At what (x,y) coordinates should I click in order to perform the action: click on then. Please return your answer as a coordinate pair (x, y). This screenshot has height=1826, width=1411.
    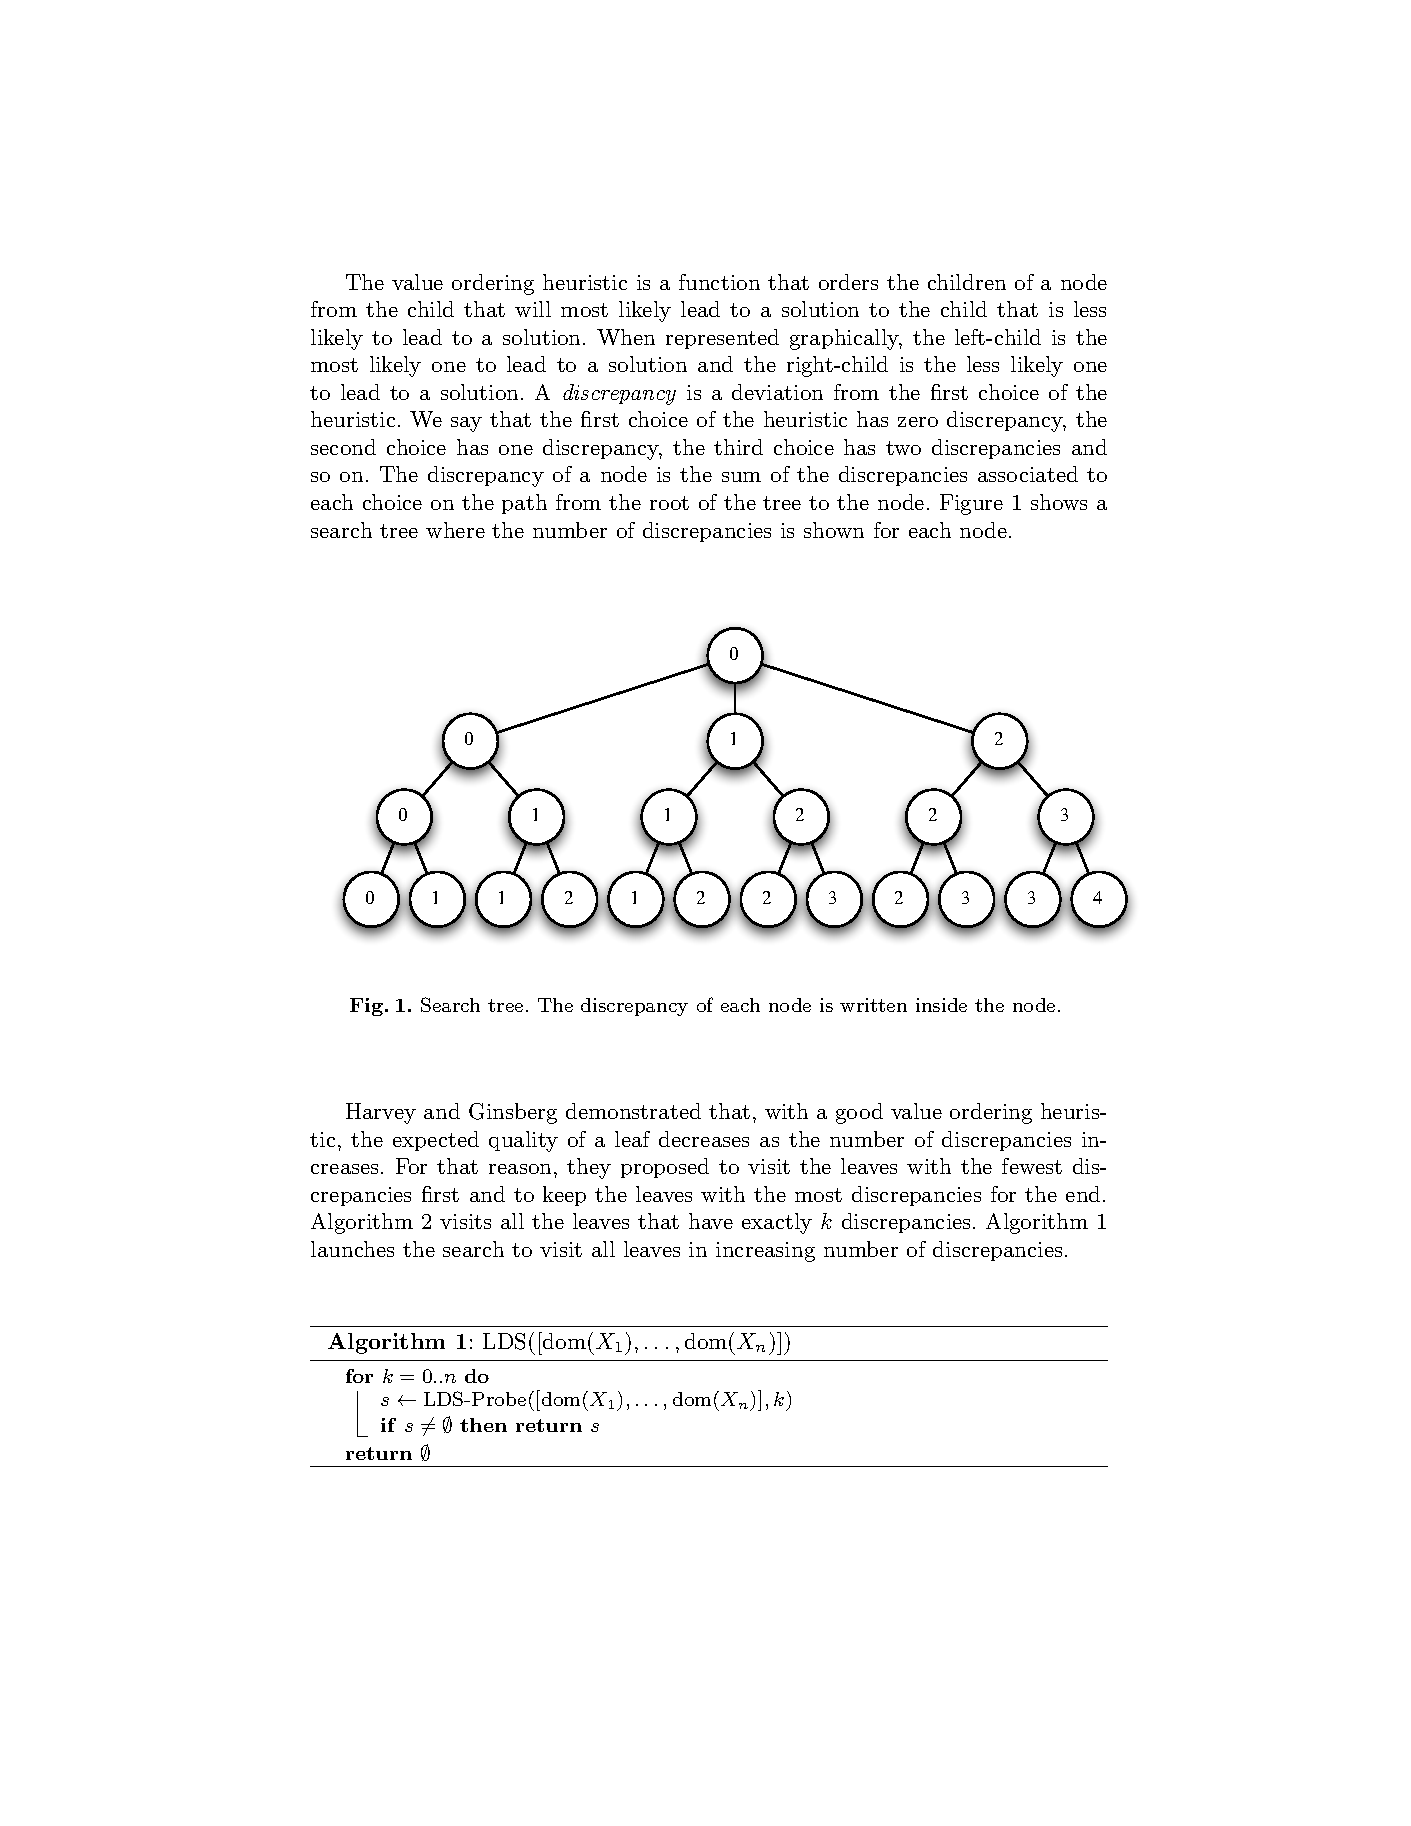
    Looking at the image, I should click on (483, 1425).
